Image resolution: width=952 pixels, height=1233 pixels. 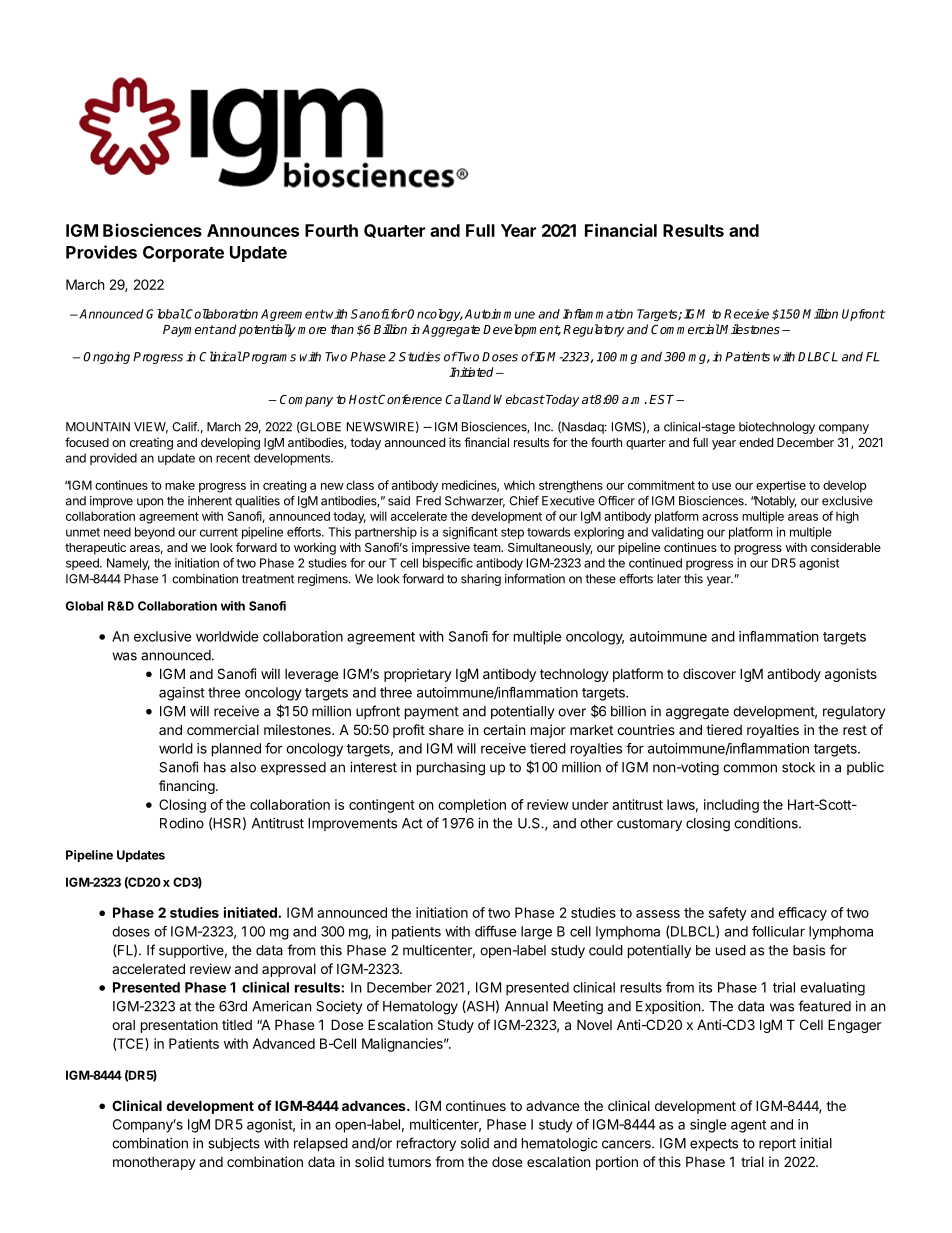 I want to click on considerable, so click(x=846, y=547).
